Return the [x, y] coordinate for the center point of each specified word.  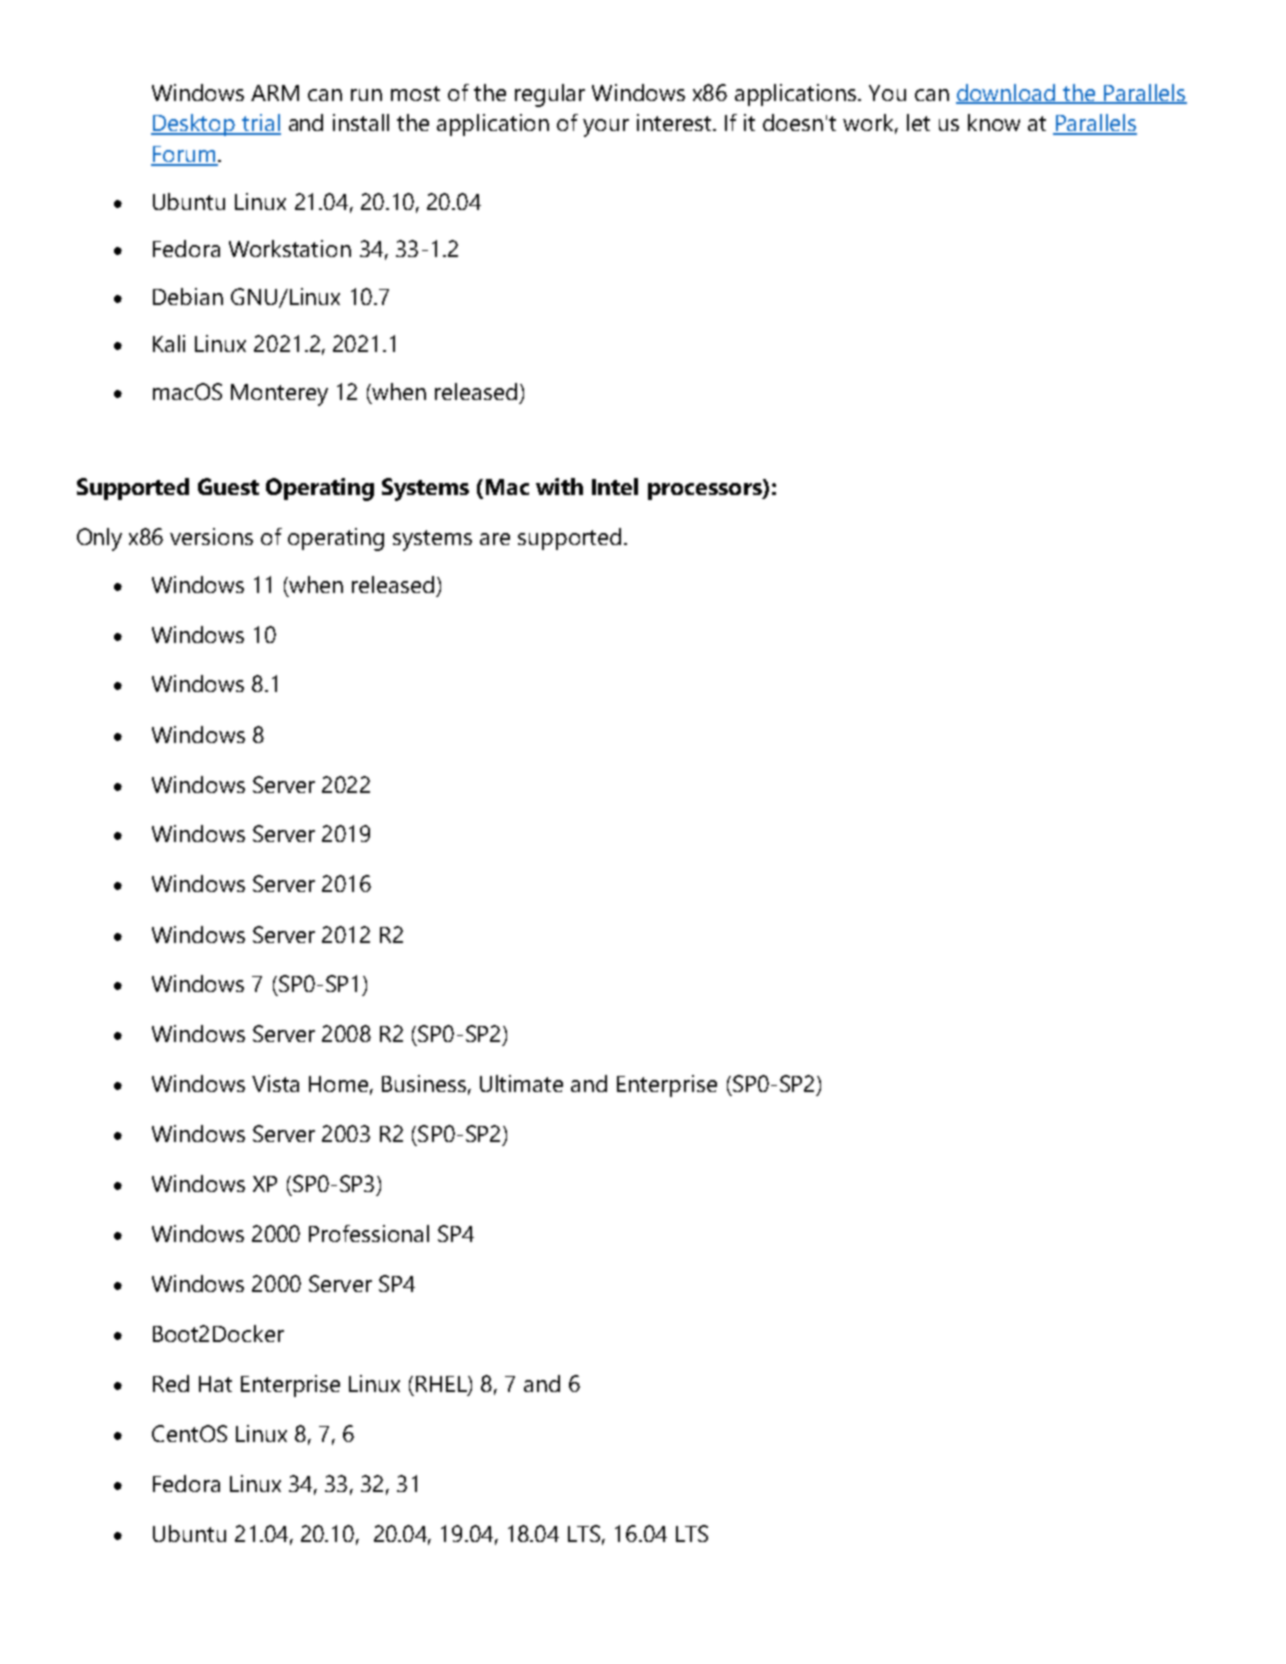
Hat [215, 1384]
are [495, 539]
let [918, 122]
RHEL [442, 1385]
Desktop [194, 125]
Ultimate [521, 1083]
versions [211, 536]
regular [550, 95]
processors [706, 491]
